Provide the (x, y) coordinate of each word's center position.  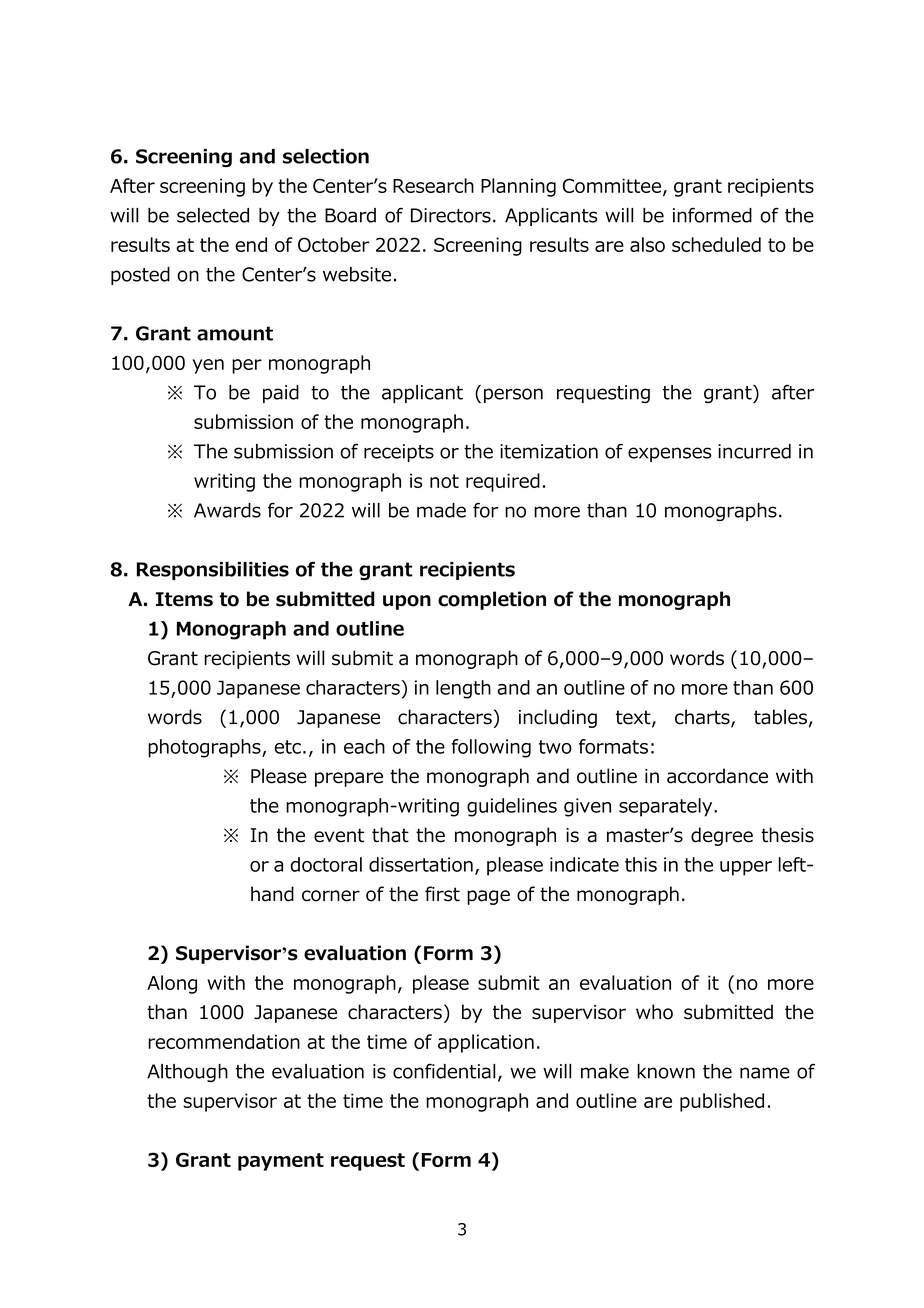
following (491, 748)
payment (281, 1162)
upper (746, 868)
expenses (670, 454)
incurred (754, 451)
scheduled (716, 244)
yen (208, 366)
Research (433, 185)
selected (213, 215)
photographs (205, 748)
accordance (717, 776)
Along (172, 984)
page (488, 897)
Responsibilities (213, 571)
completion (492, 600)
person (513, 395)
